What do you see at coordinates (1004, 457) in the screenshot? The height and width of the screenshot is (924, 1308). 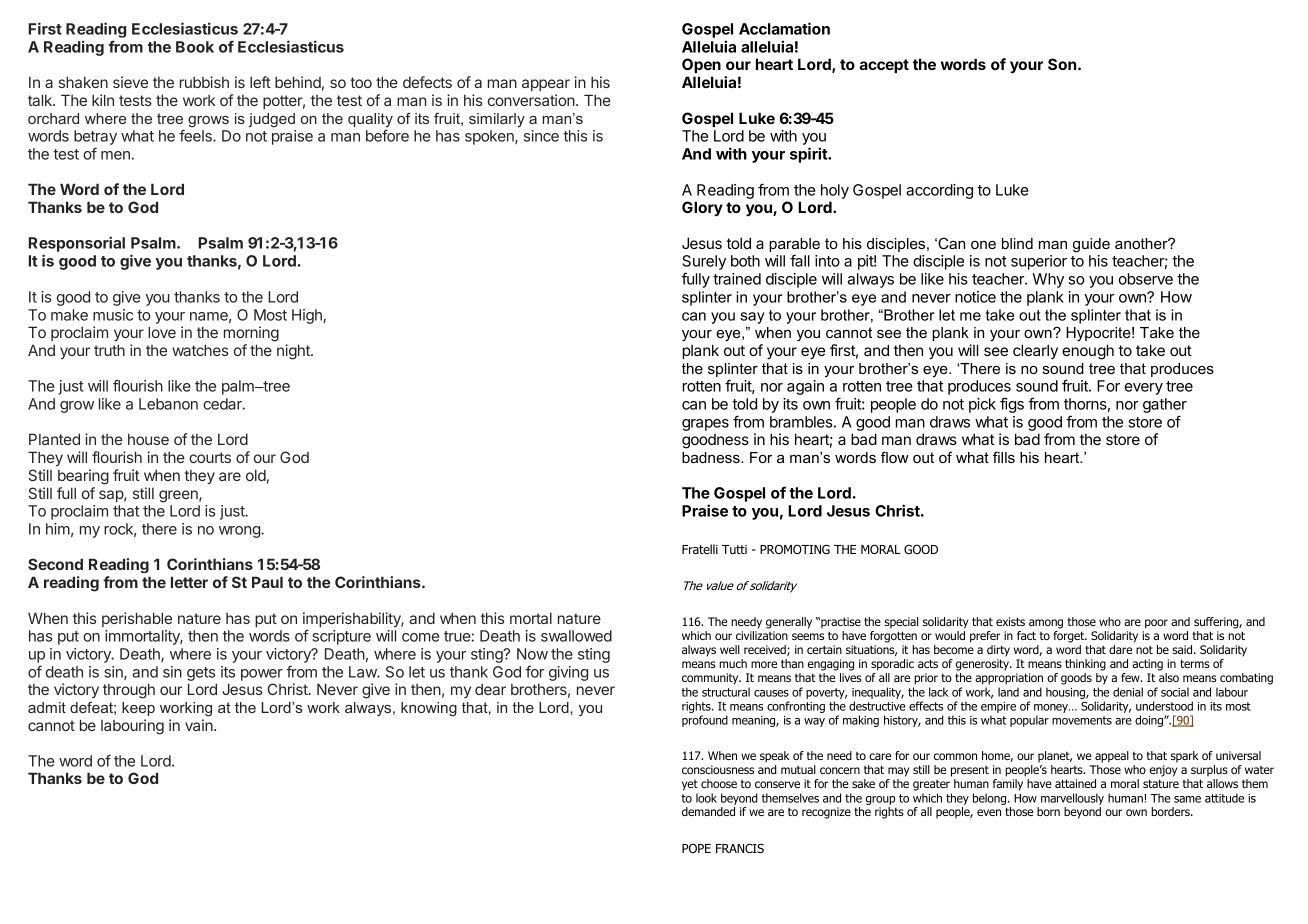 I see `fills` at bounding box center [1004, 457].
